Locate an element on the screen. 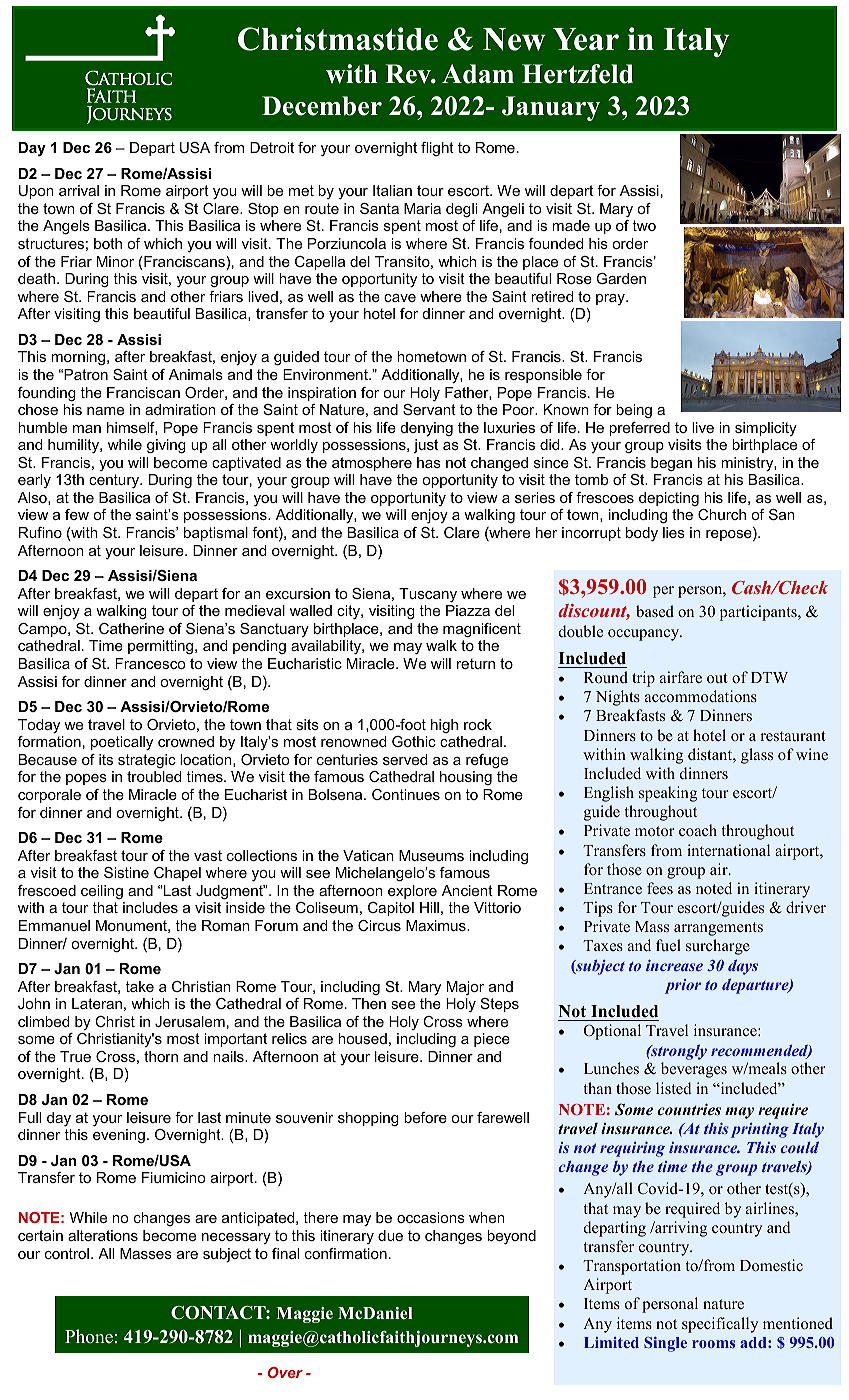  high is located at coordinates (444, 726).
